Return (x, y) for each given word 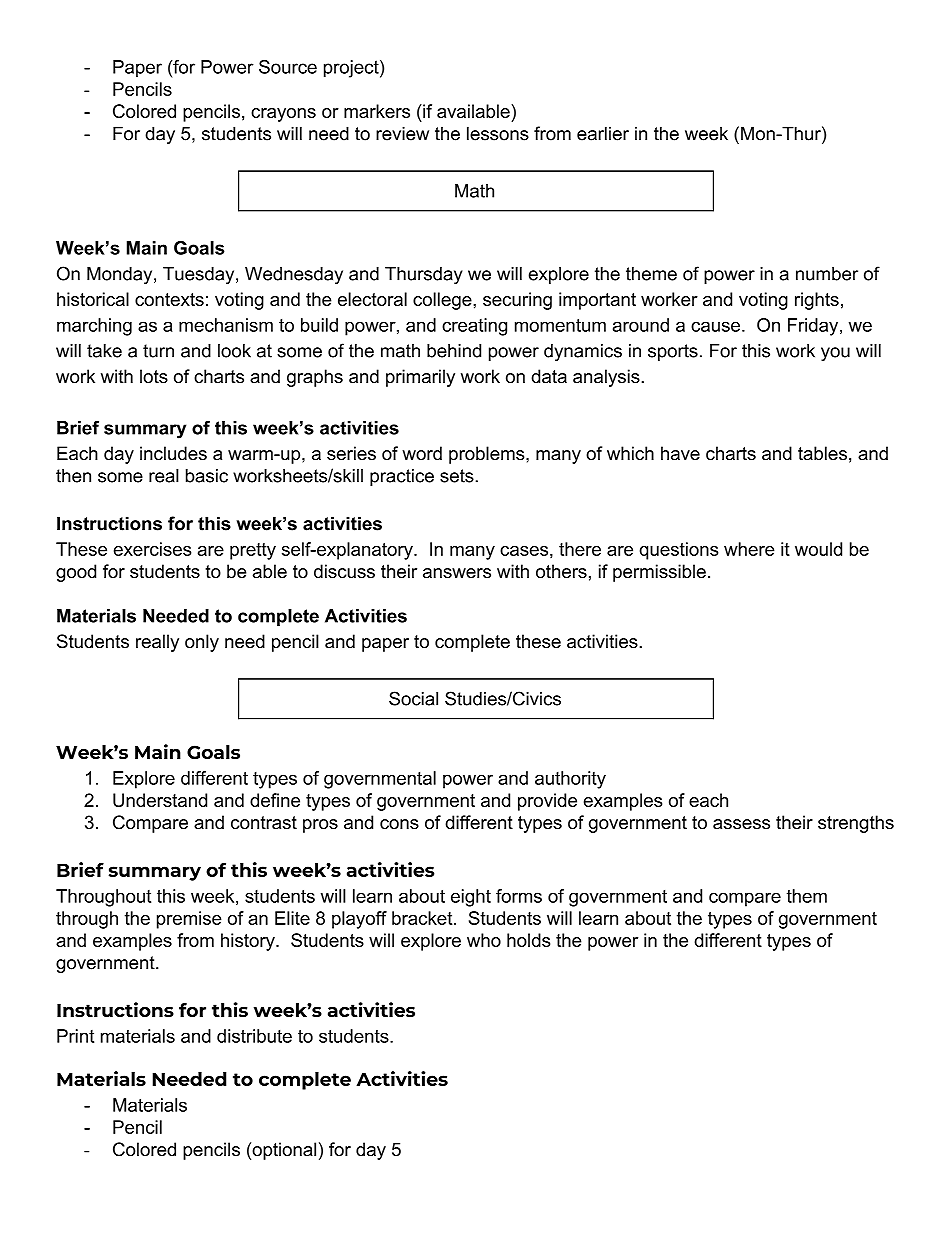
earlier (603, 133)
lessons (498, 133)
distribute (254, 1036)
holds (528, 940)
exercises (152, 549)
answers (457, 573)
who (484, 940)
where (749, 549)
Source (288, 67)
